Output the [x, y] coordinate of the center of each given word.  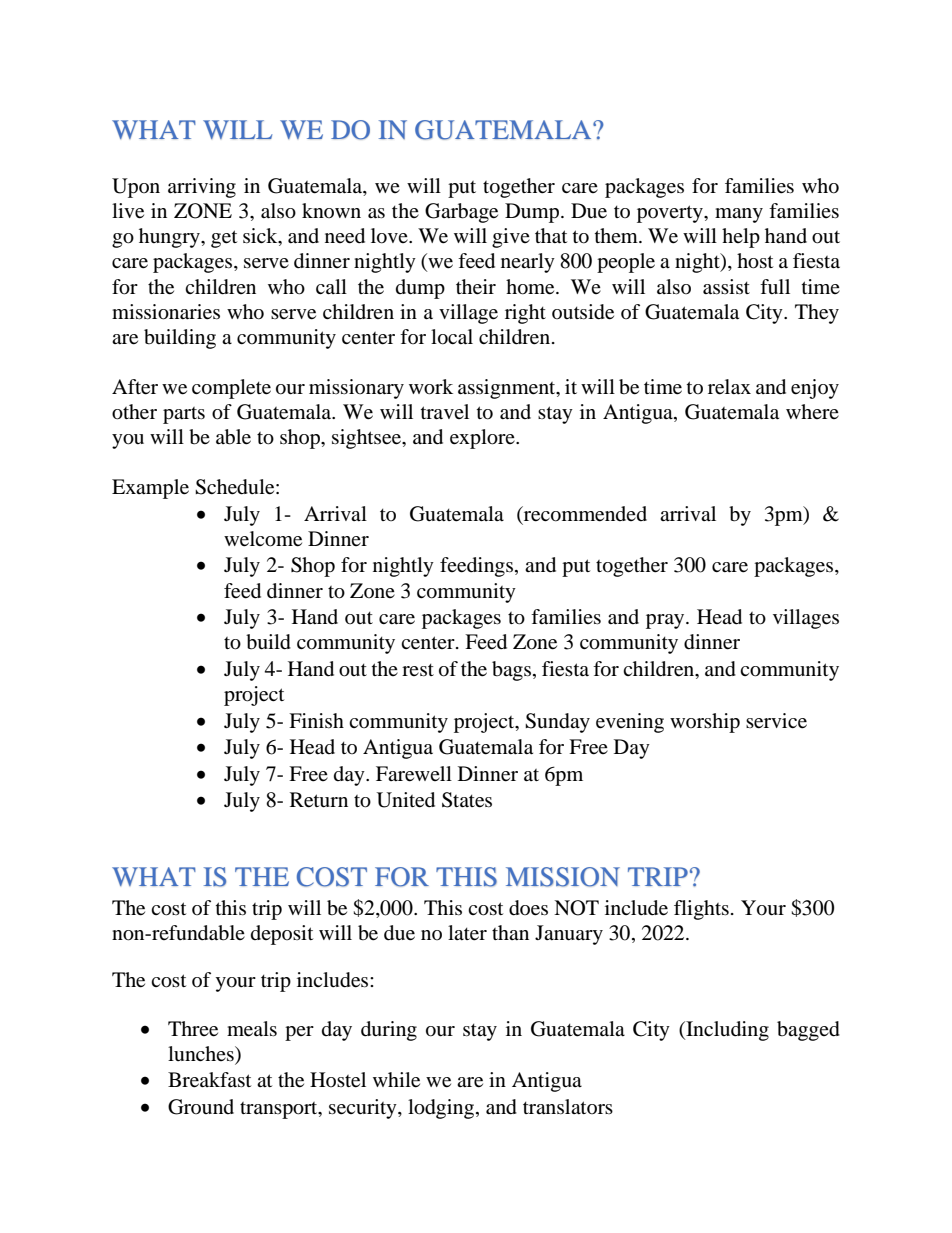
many [739, 215]
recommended [584, 514]
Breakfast [209, 1080]
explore [483, 439]
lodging [441, 1109]
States [467, 800]
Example [150, 489]
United [406, 800]
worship [705, 723]
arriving [202, 188]
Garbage [461, 213]
